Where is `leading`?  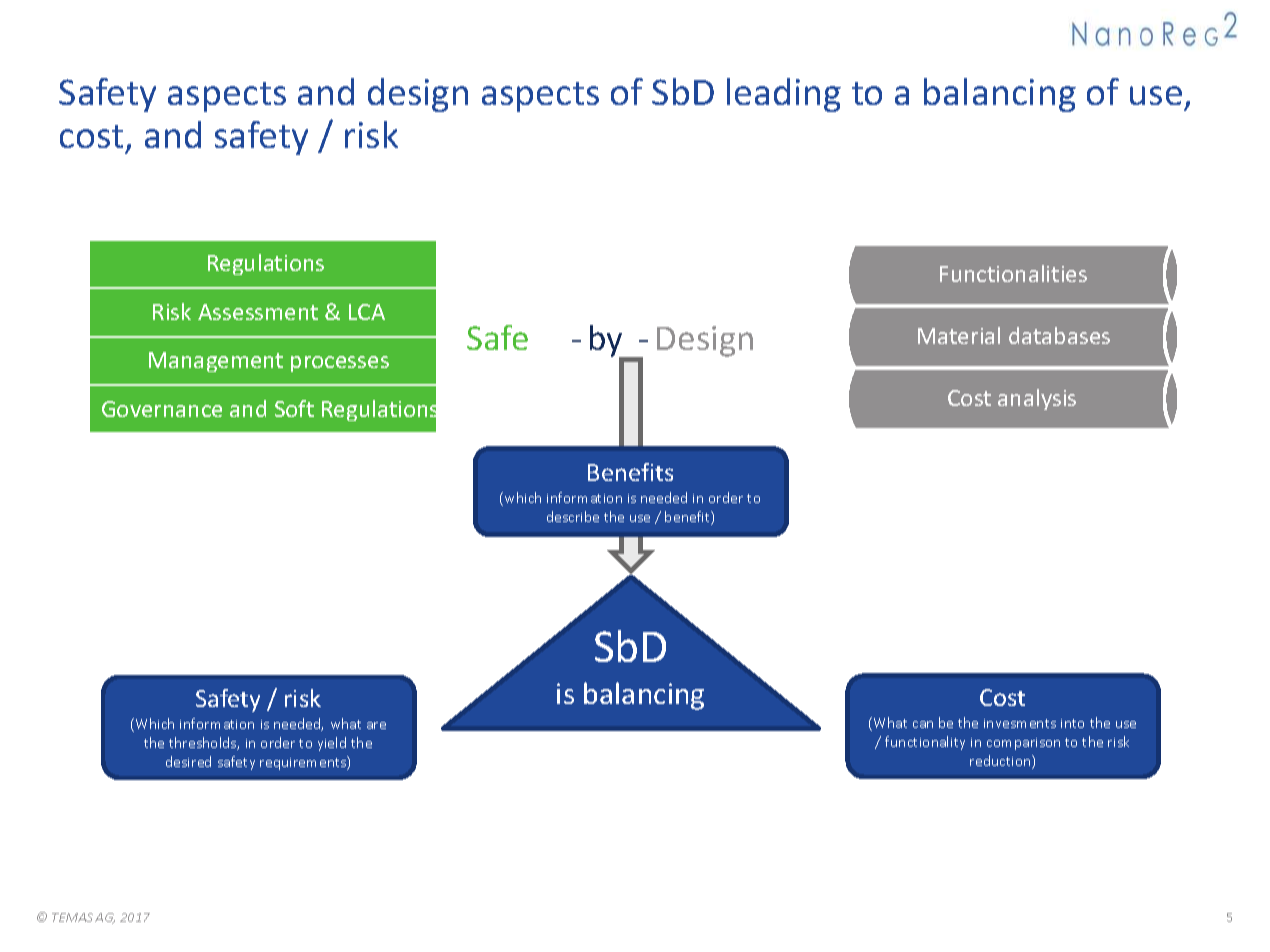 leading is located at coordinates (784, 95).
